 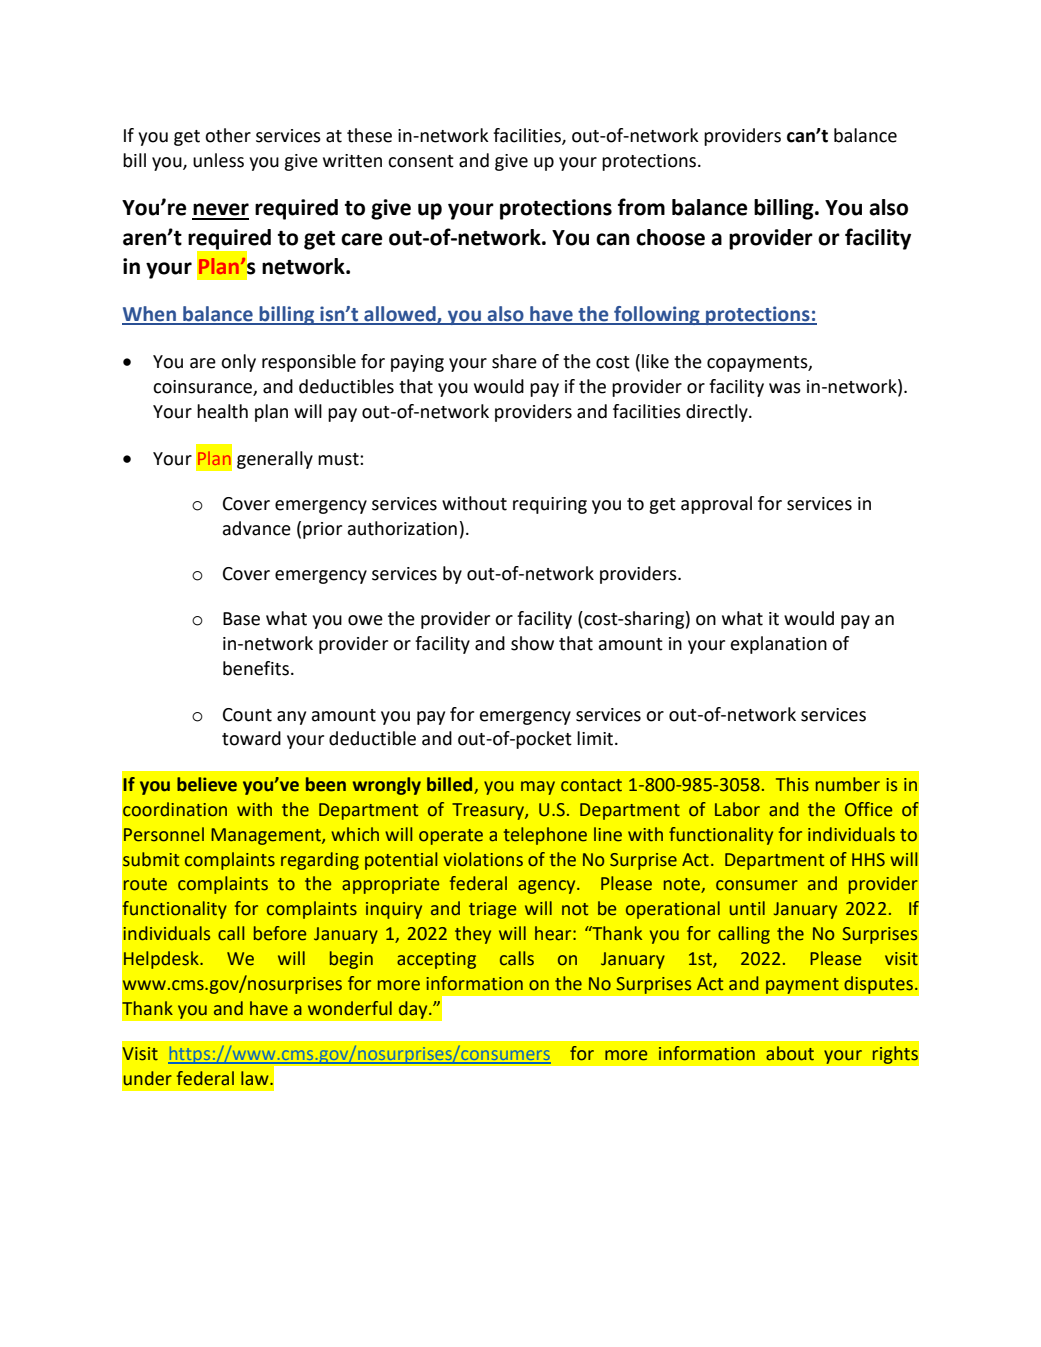 I want to click on law, so click(x=256, y=1078).
